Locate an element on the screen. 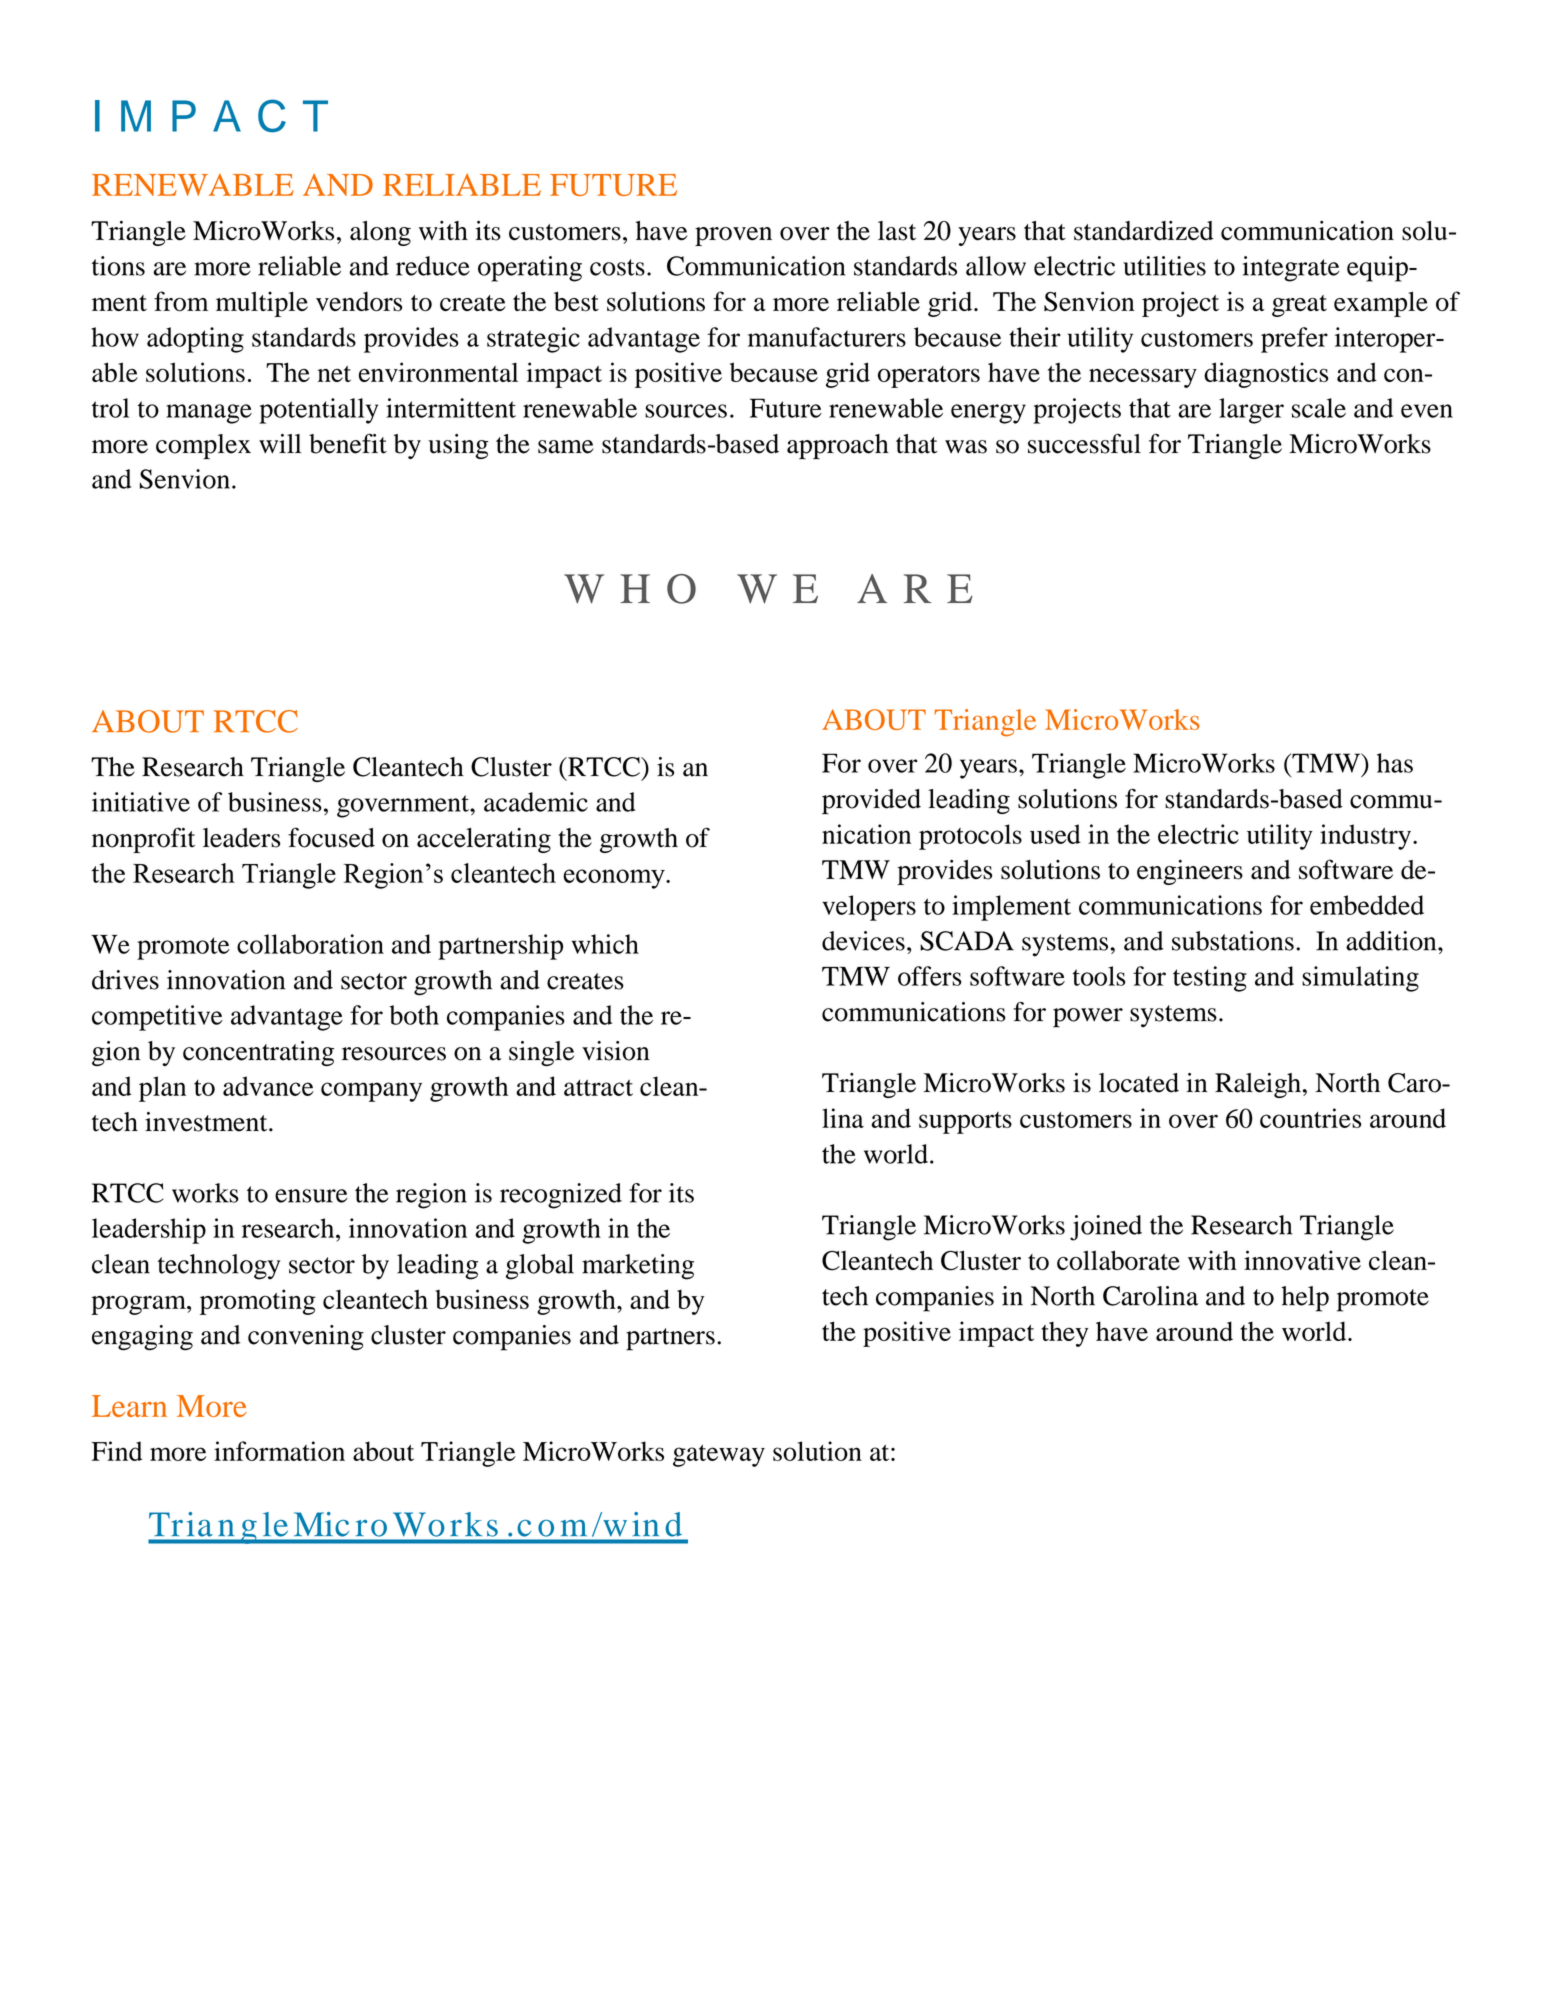 The width and height of the screenshot is (1552, 2009). help is located at coordinates (1305, 1299).
